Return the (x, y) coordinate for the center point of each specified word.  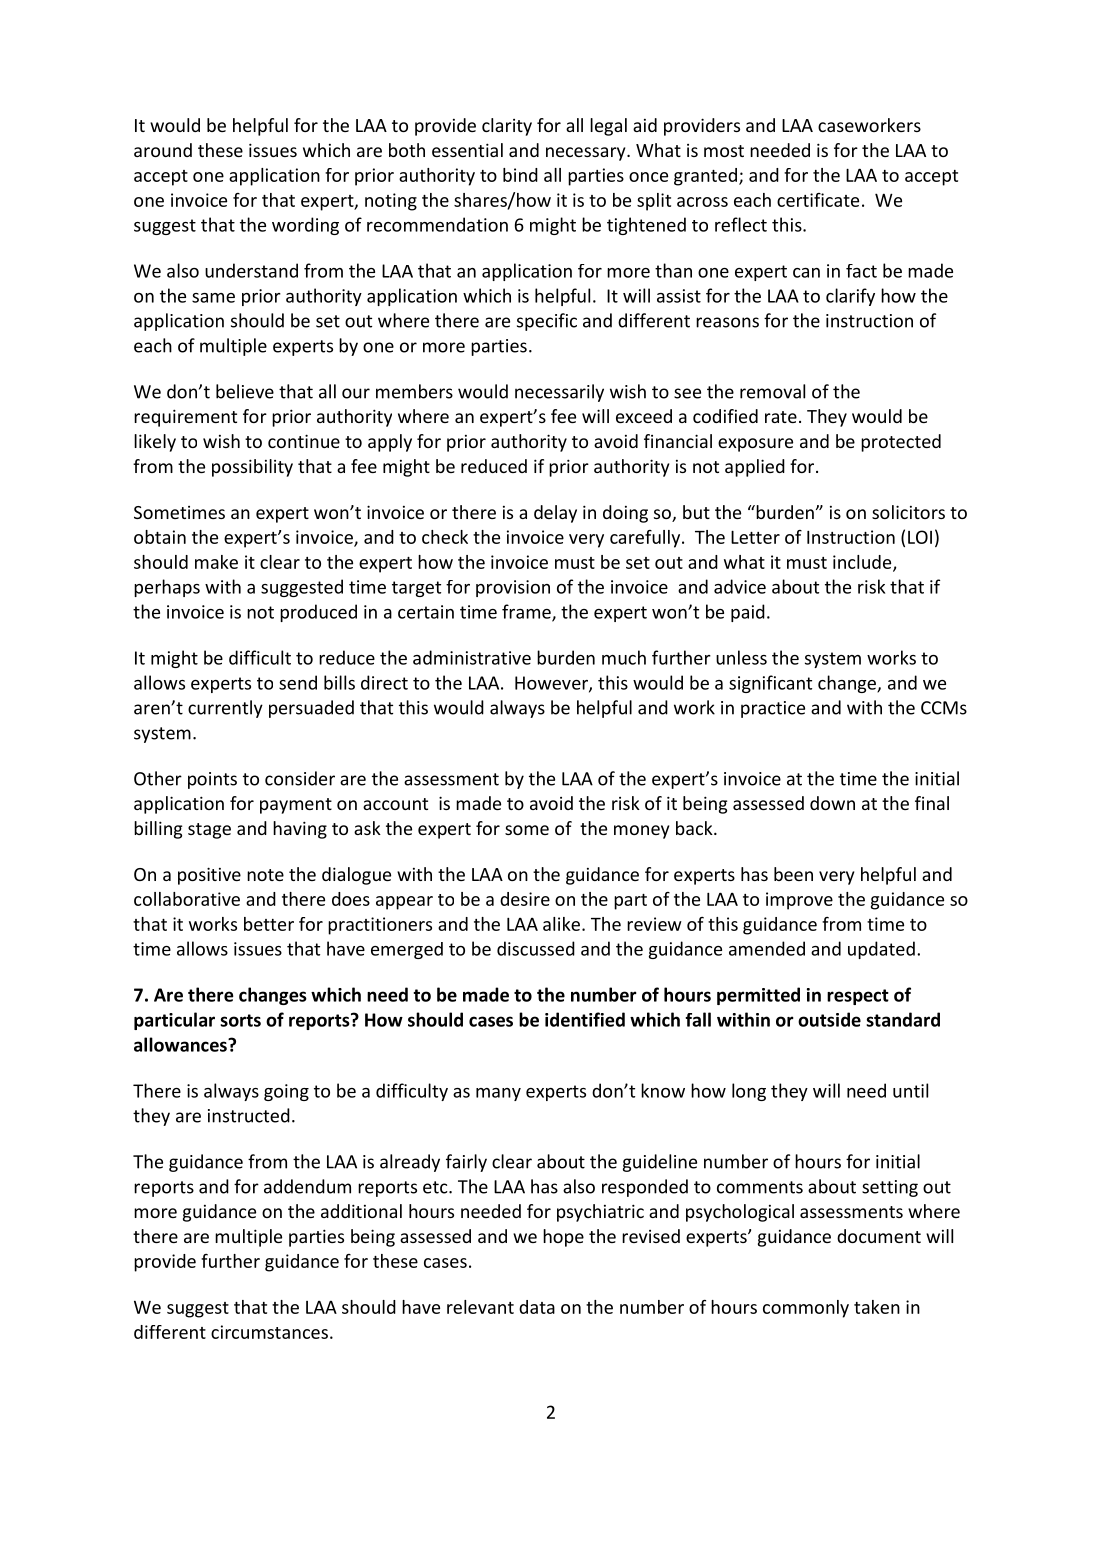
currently (225, 709)
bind (520, 175)
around (163, 150)
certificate (818, 200)
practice (773, 709)
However (552, 684)
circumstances (269, 1332)
